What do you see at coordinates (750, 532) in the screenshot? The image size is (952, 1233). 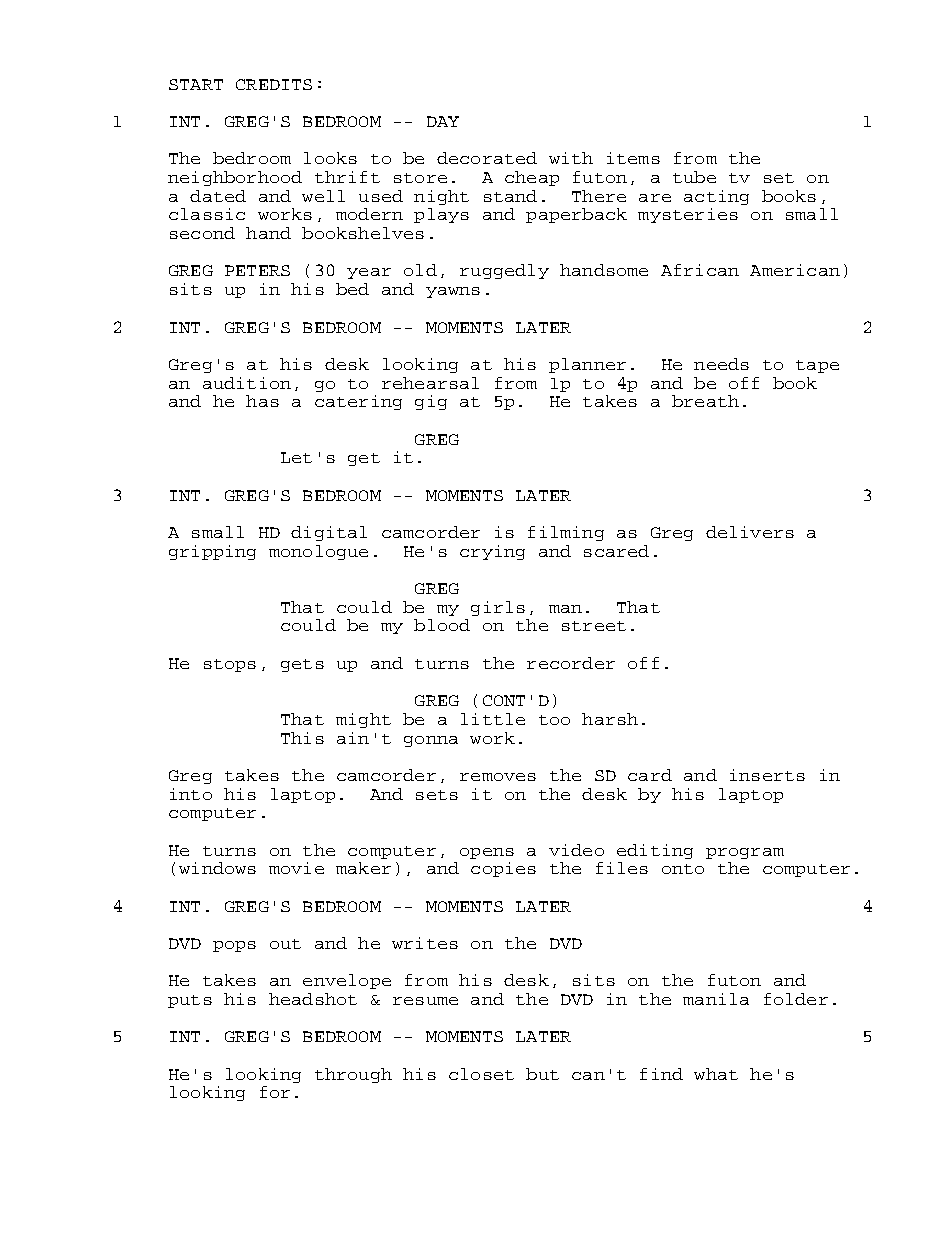 I see `delivers` at bounding box center [750, 532].
